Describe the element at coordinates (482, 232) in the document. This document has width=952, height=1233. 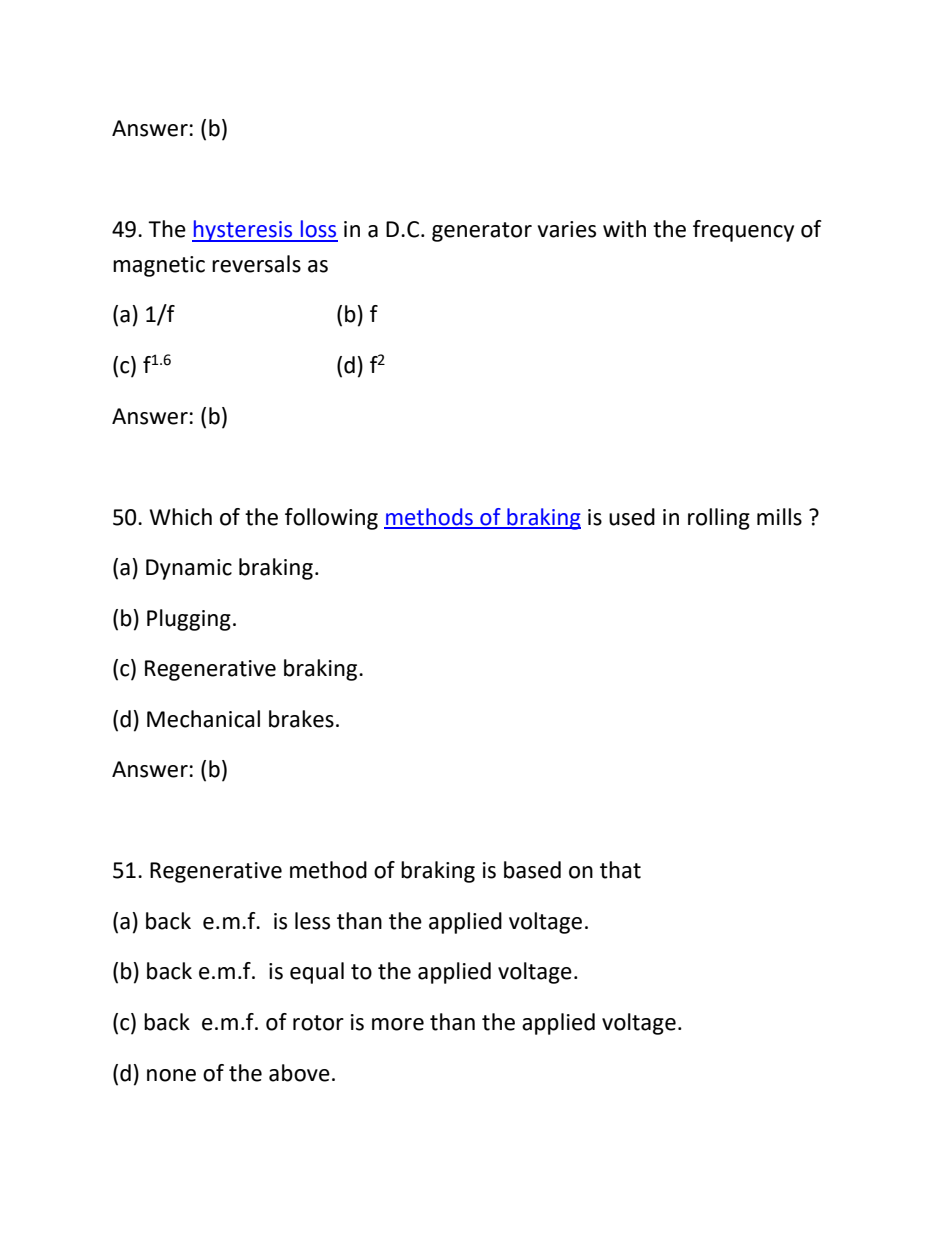
I see `generator` at that location.
